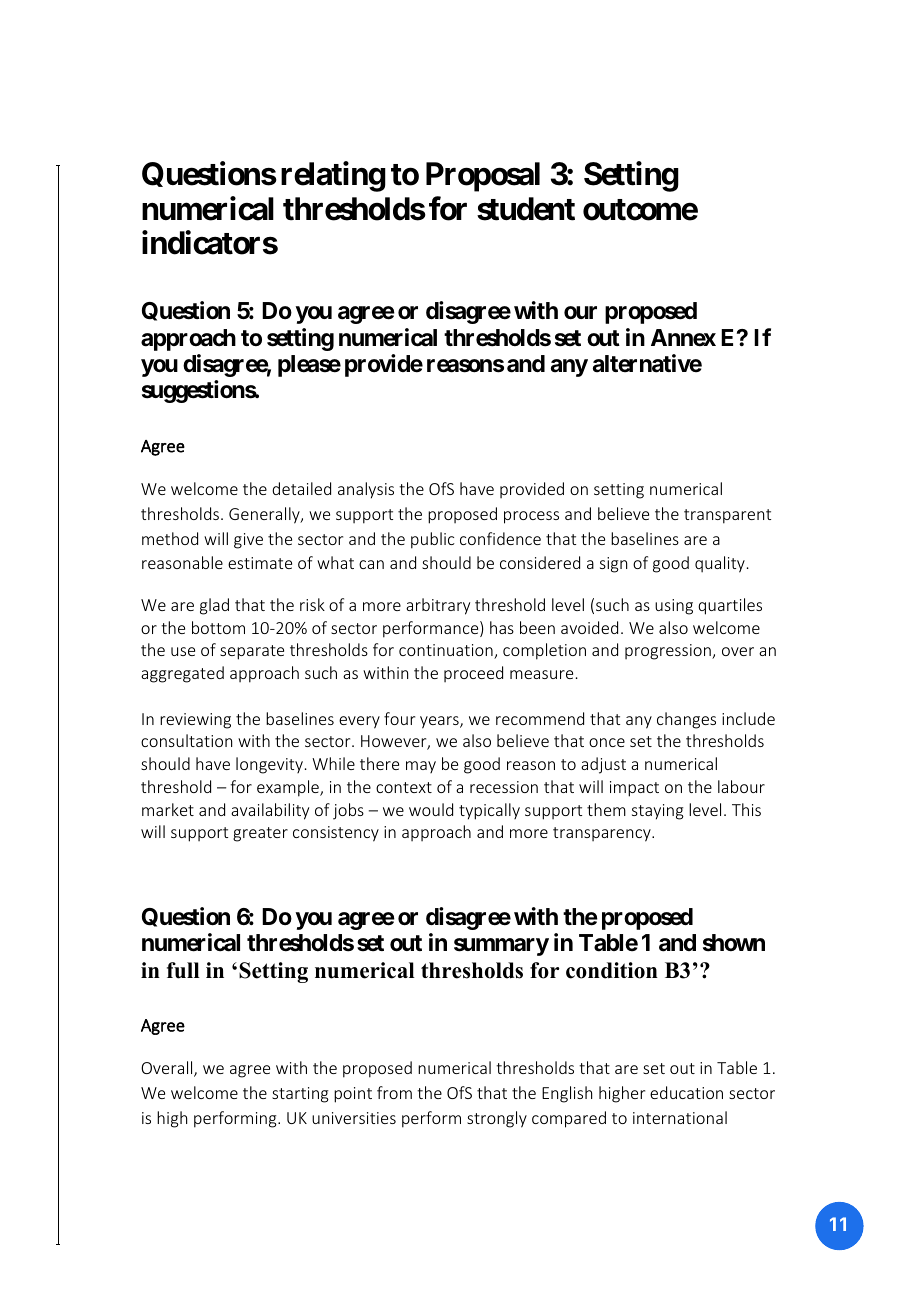  Describe the element at coordinates (526, 209) in the document. I see `student` at that location.
